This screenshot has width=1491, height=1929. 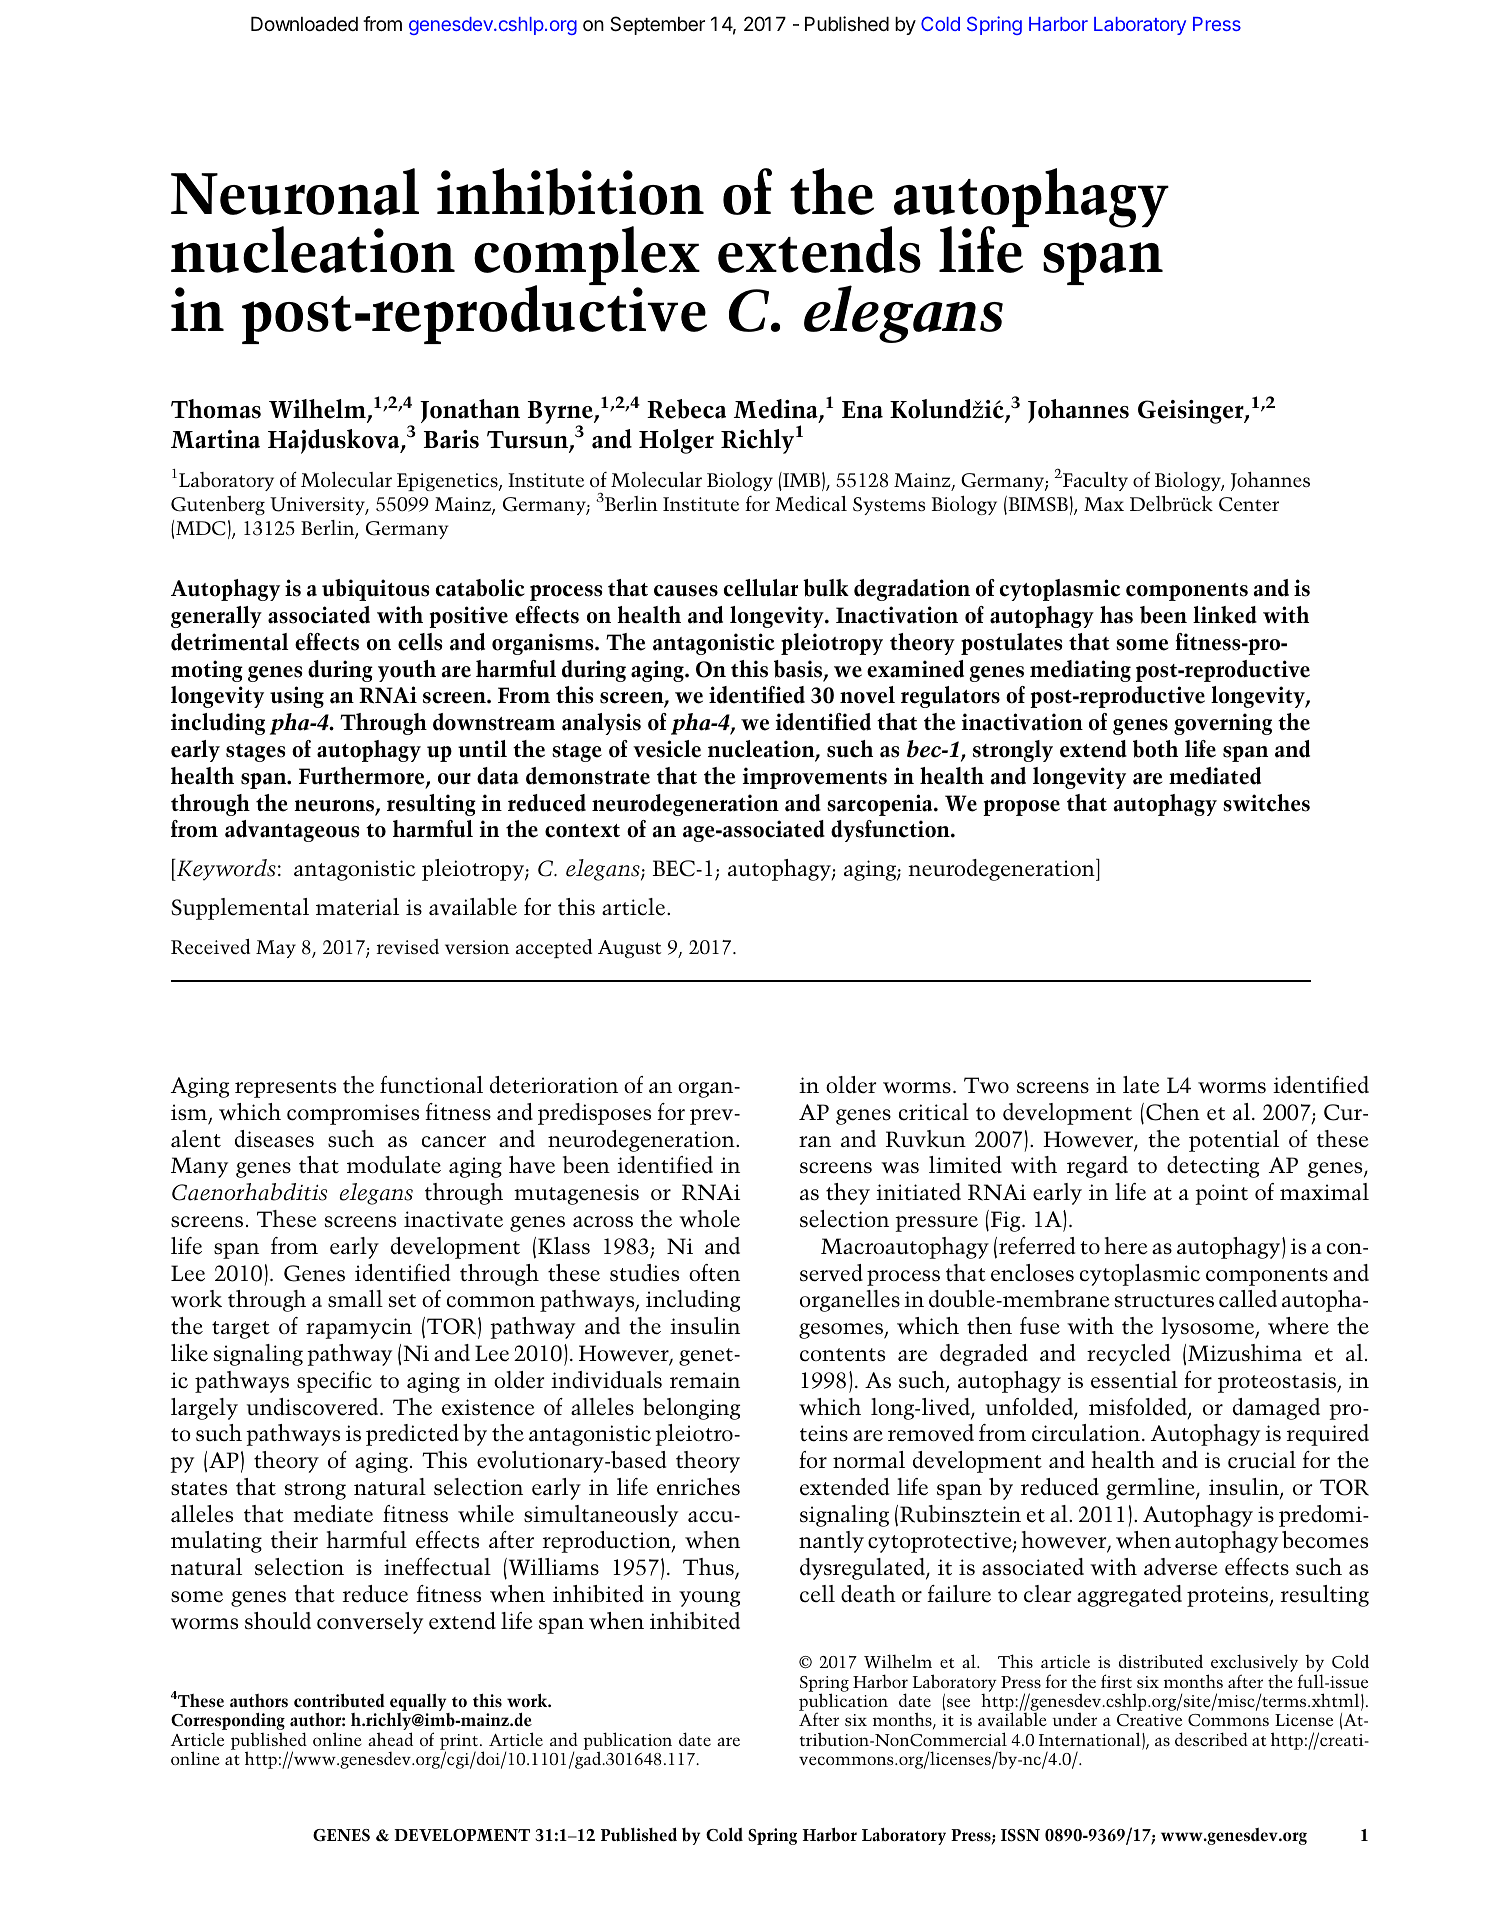 I want to click on remain, so click(x=705, y=1380).
